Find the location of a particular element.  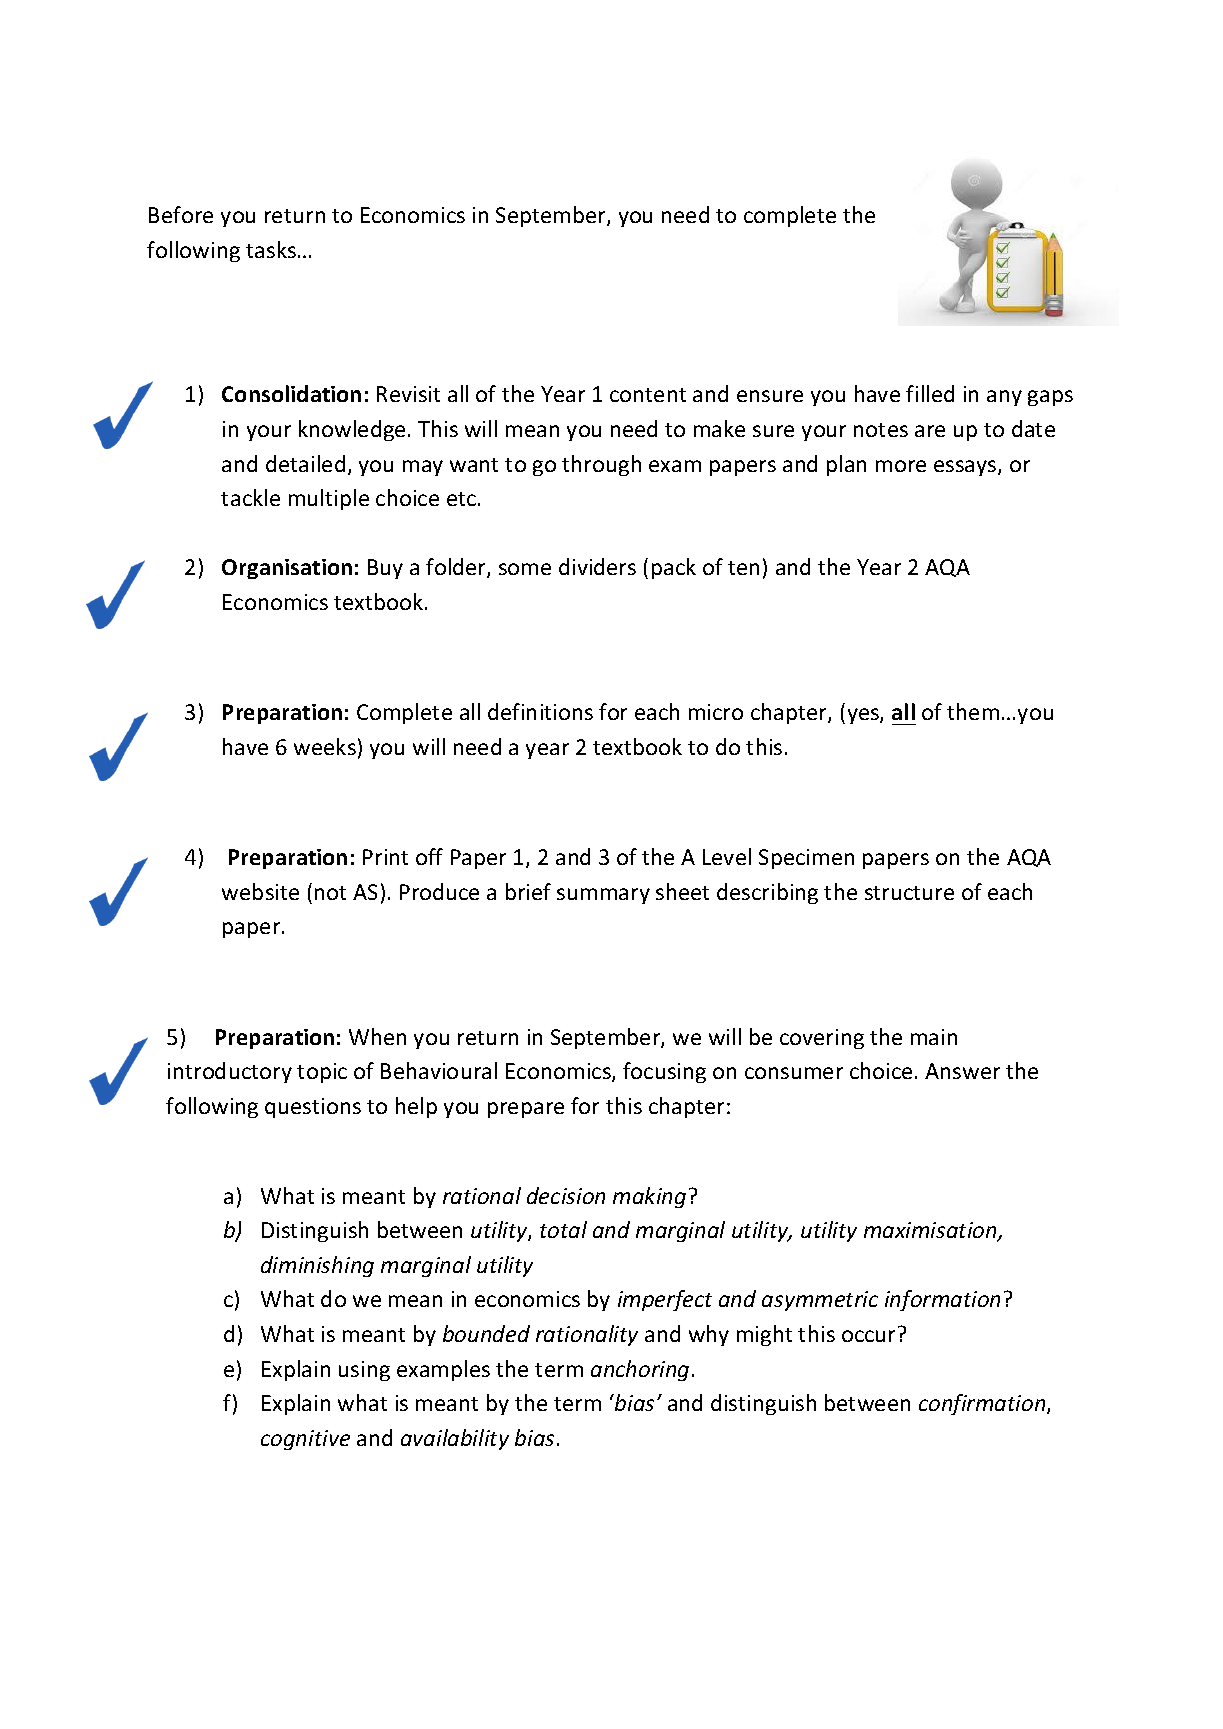

Answer is located at coordinates (962, 1071).
